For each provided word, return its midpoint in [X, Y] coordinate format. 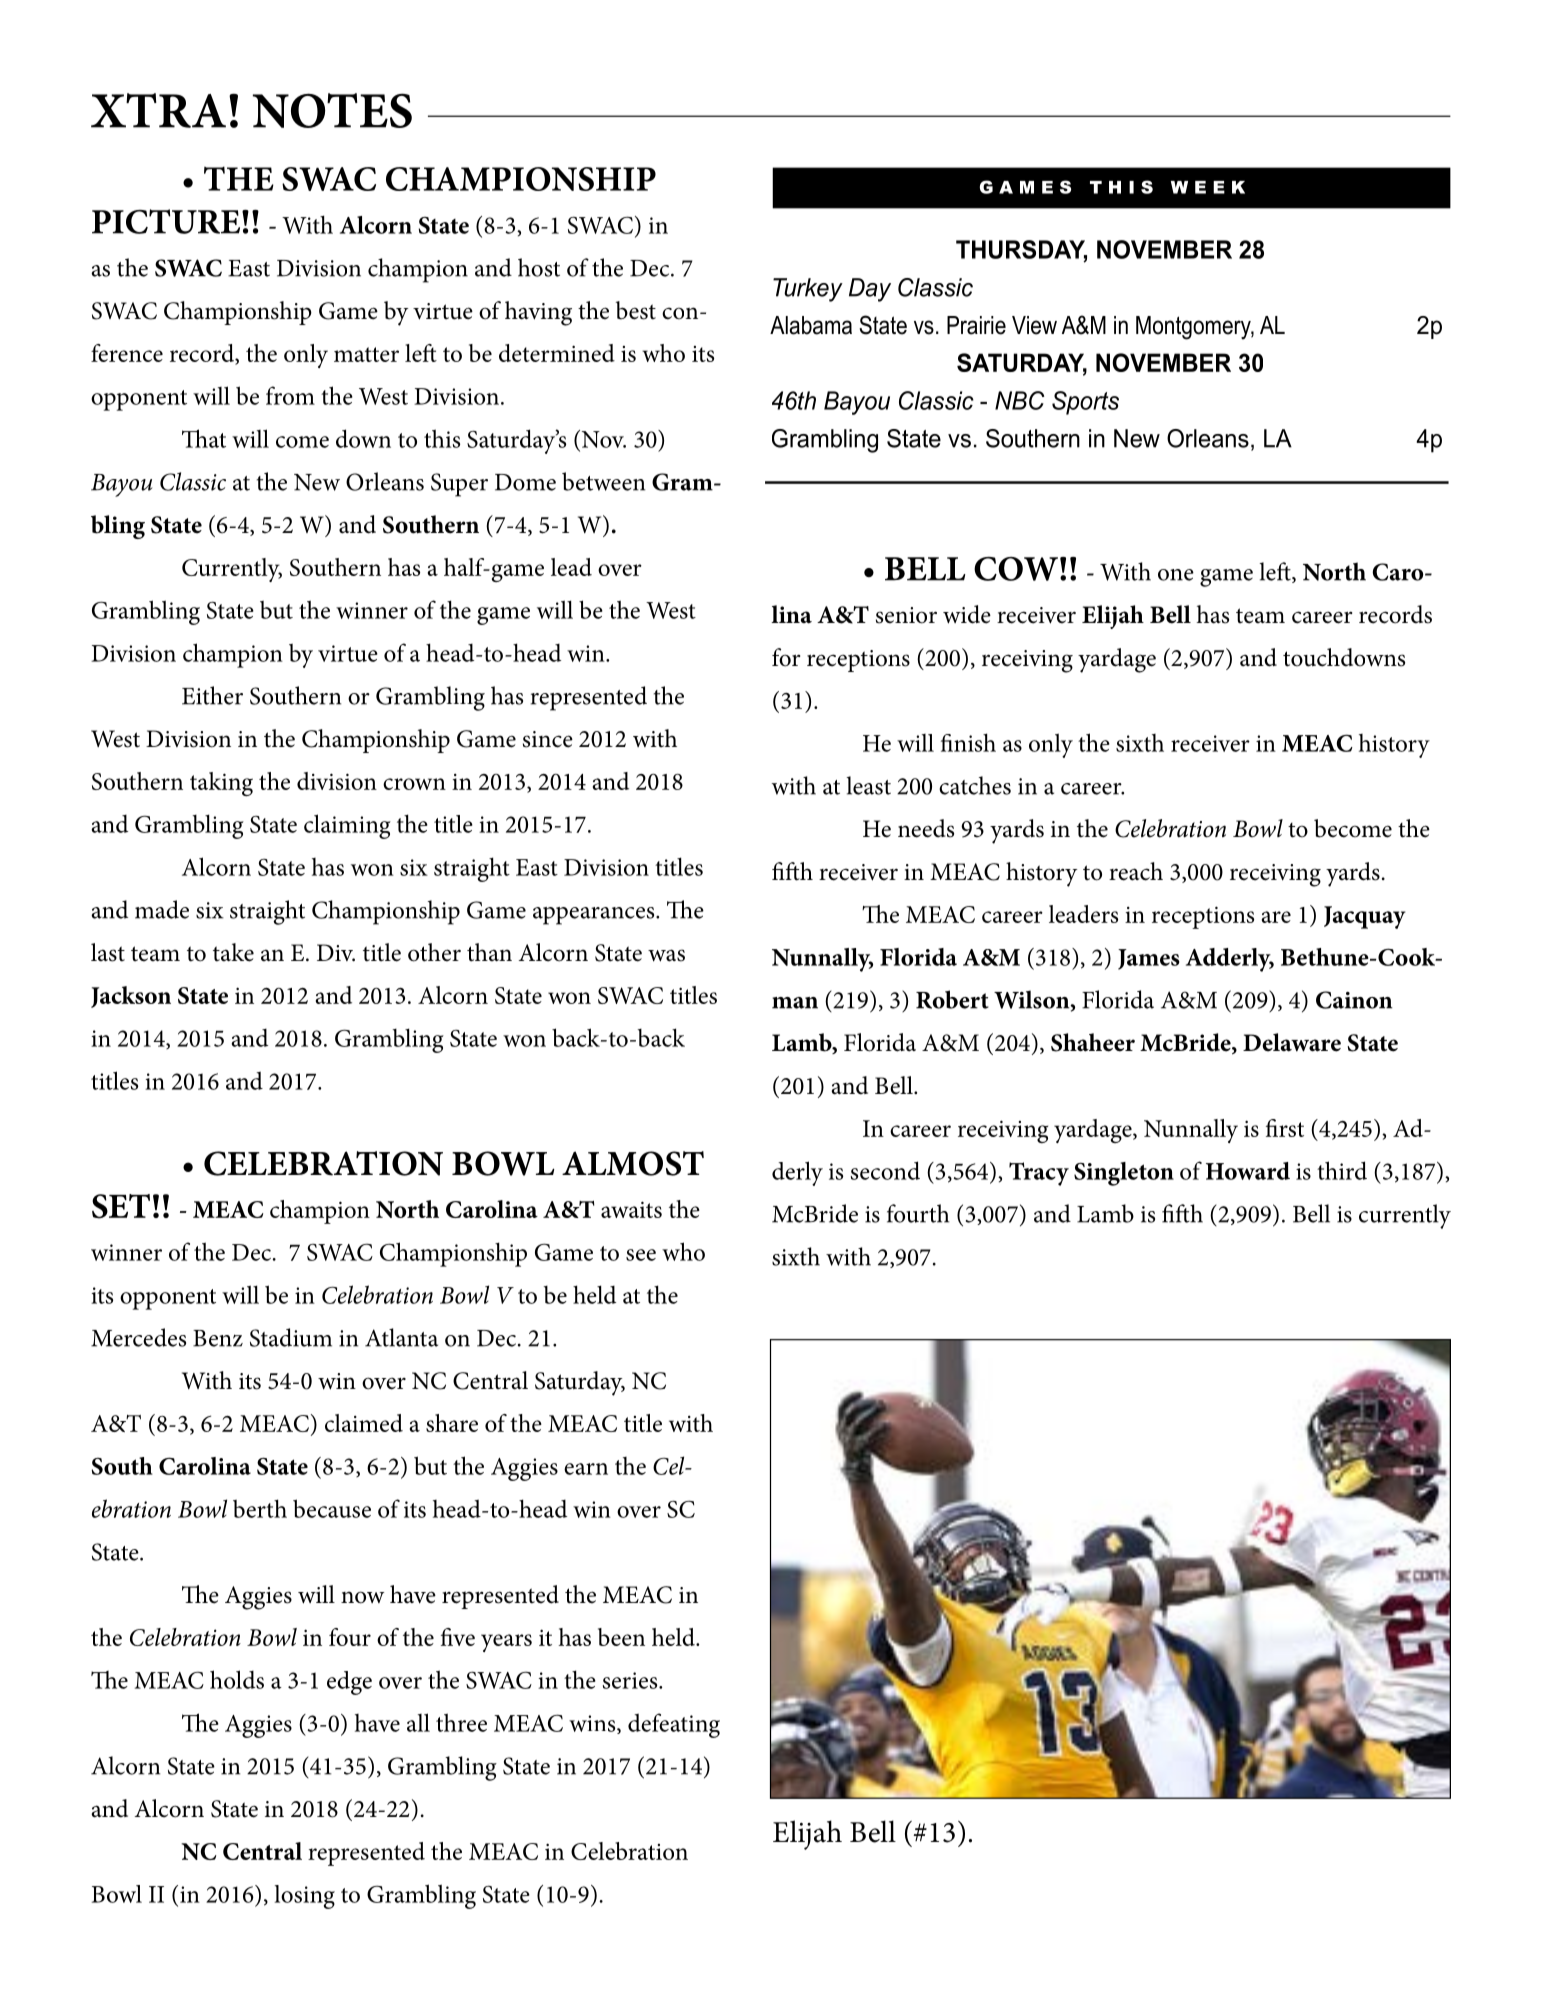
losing [305, 1897]
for [786, 657]
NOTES [332, 110]
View [1034, 325]
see [641, 1255]
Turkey [808, 290]
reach [1136, 871]
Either [212, 695]
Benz [218, 1338]
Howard [1248, 1171]
